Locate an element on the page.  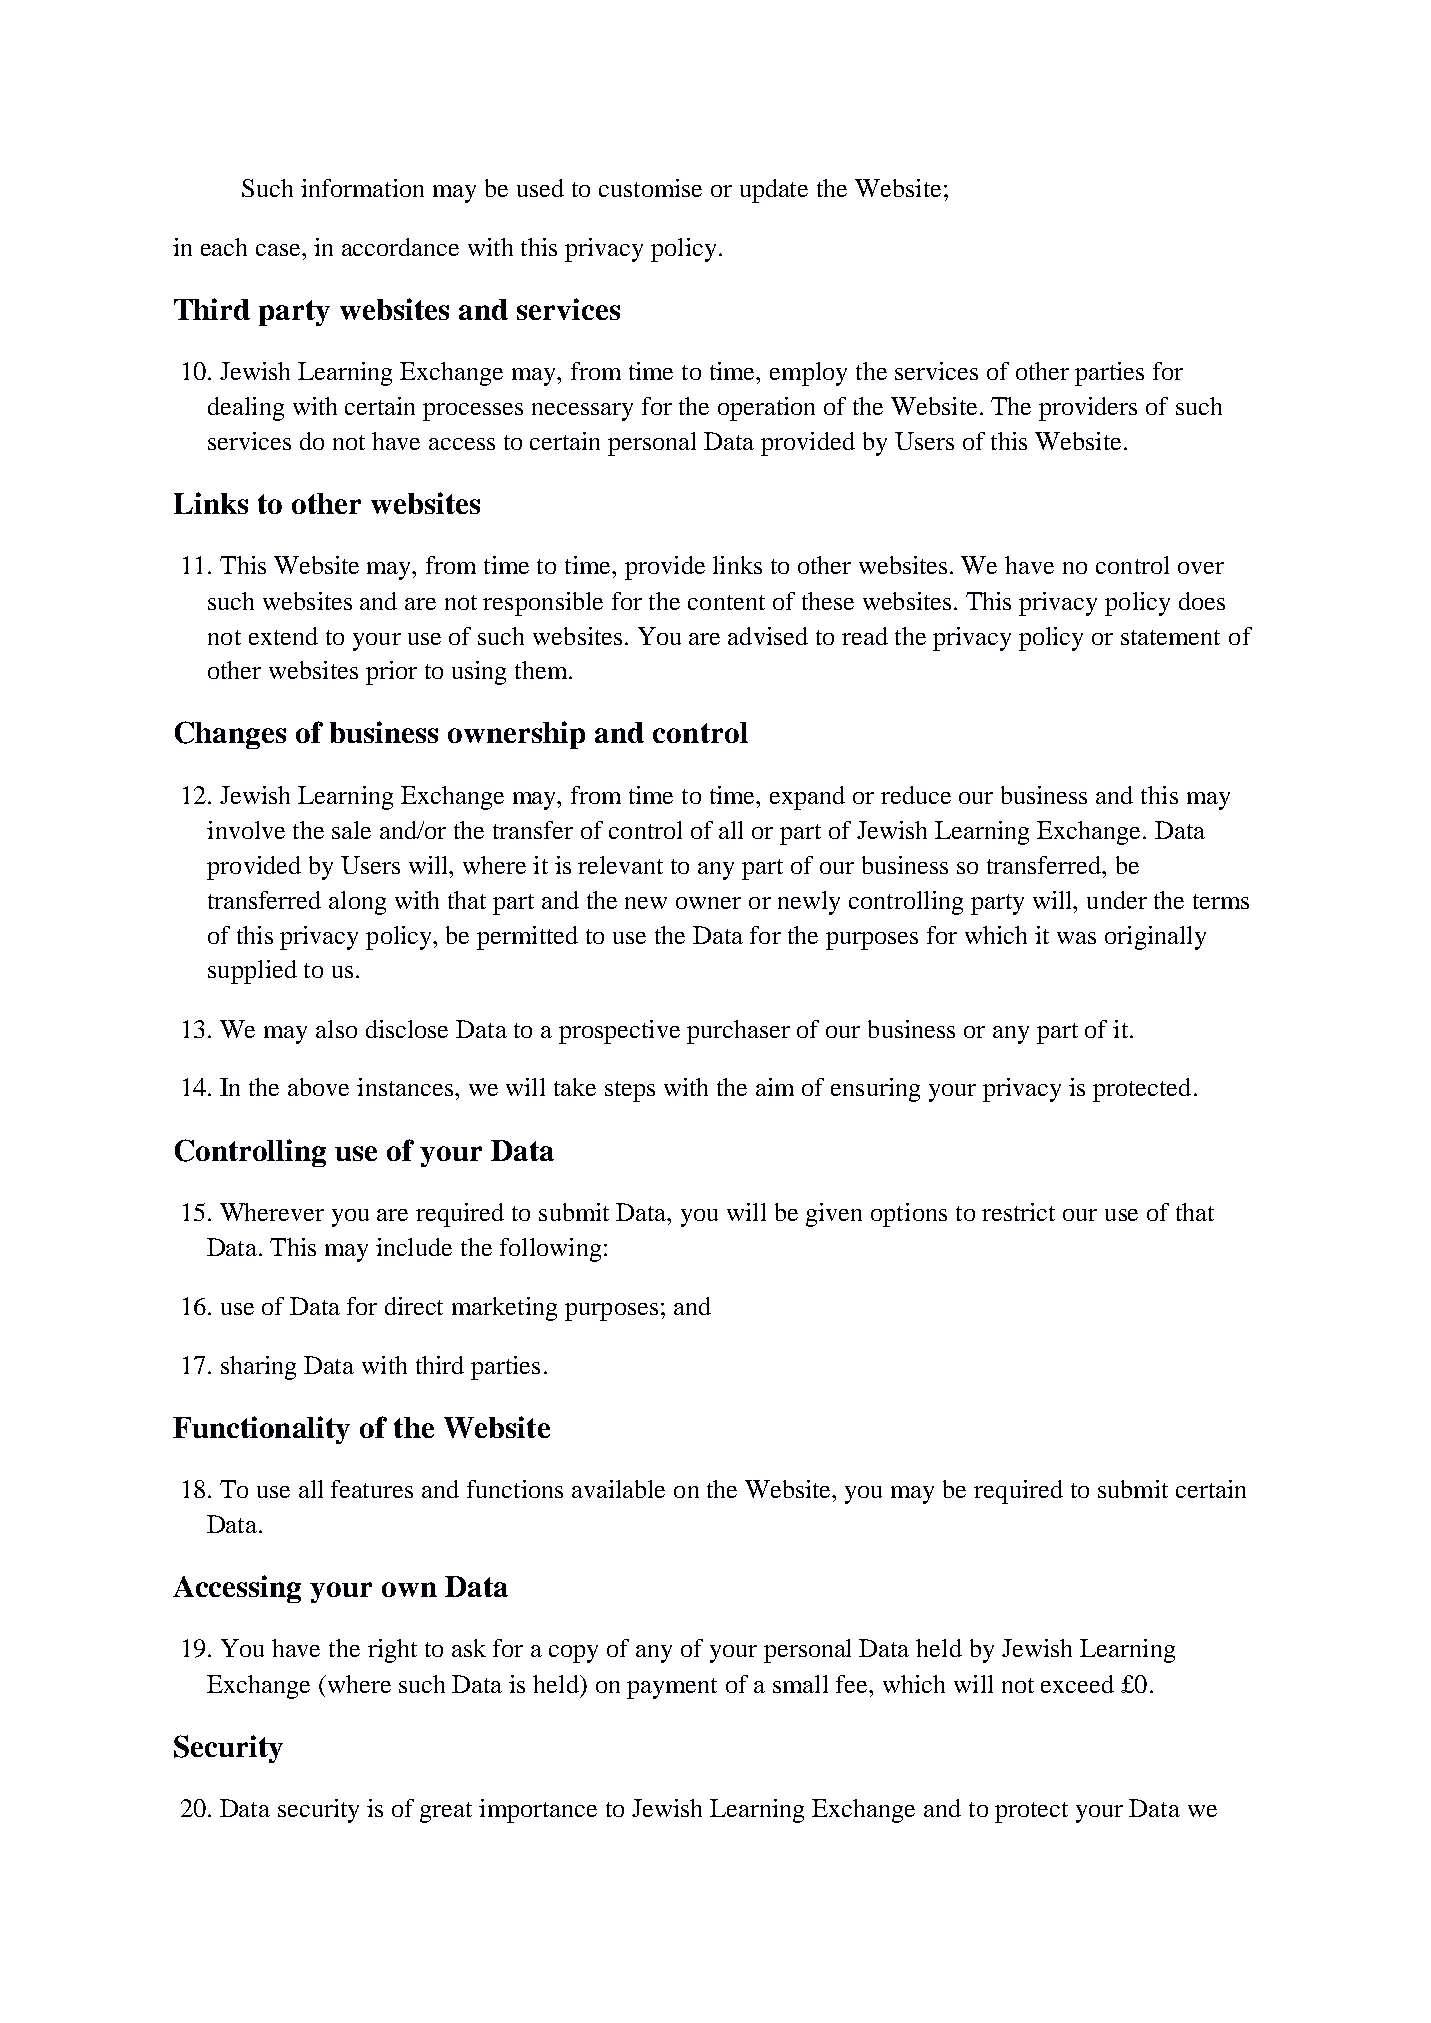
update is located at coordinates (774, 191).
